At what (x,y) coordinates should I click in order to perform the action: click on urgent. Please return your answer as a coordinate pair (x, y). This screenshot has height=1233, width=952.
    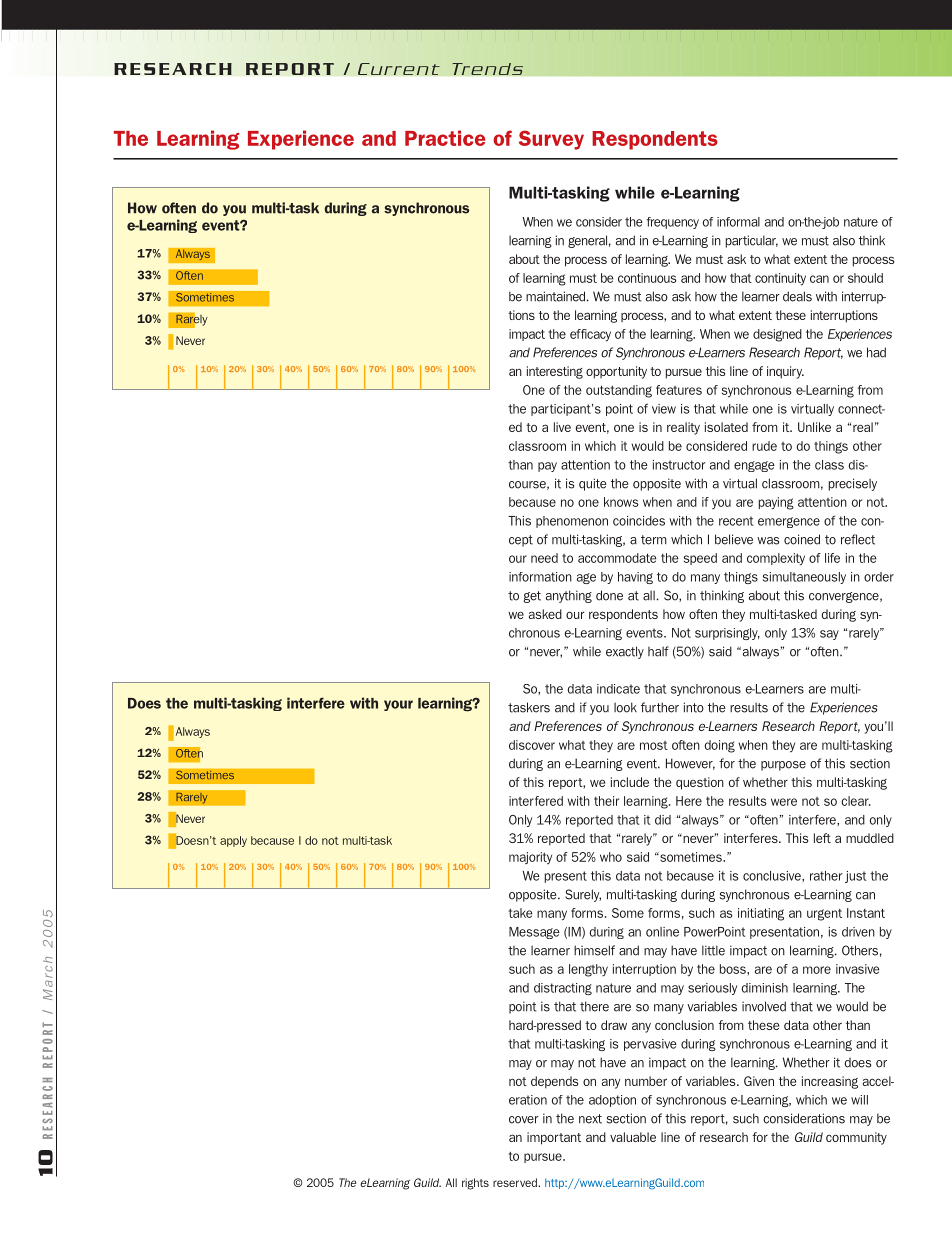
    Looking at the image, I should click on (824, 915).
